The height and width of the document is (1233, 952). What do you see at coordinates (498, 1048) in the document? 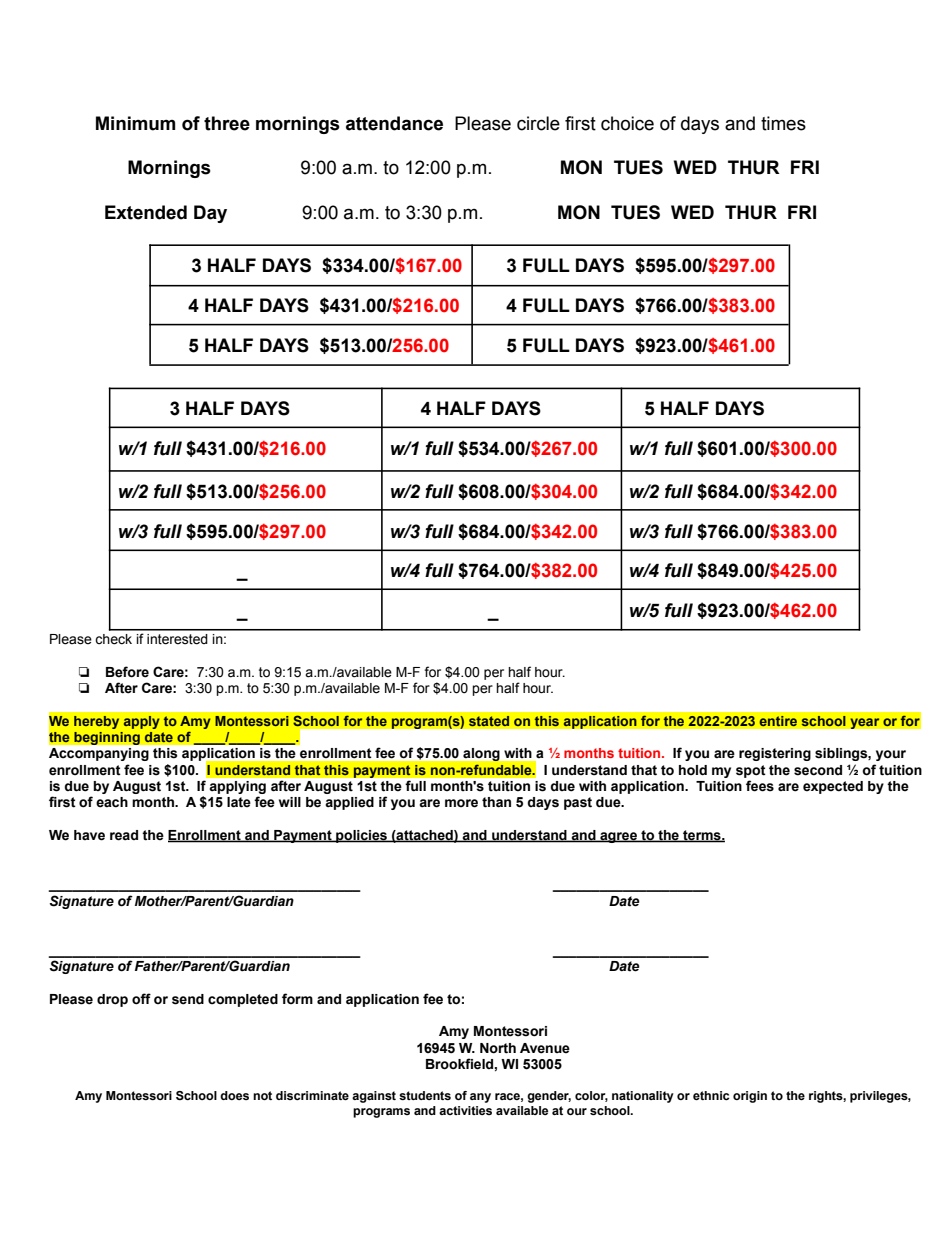
I see `North` at bounding box center [498, 1048].
